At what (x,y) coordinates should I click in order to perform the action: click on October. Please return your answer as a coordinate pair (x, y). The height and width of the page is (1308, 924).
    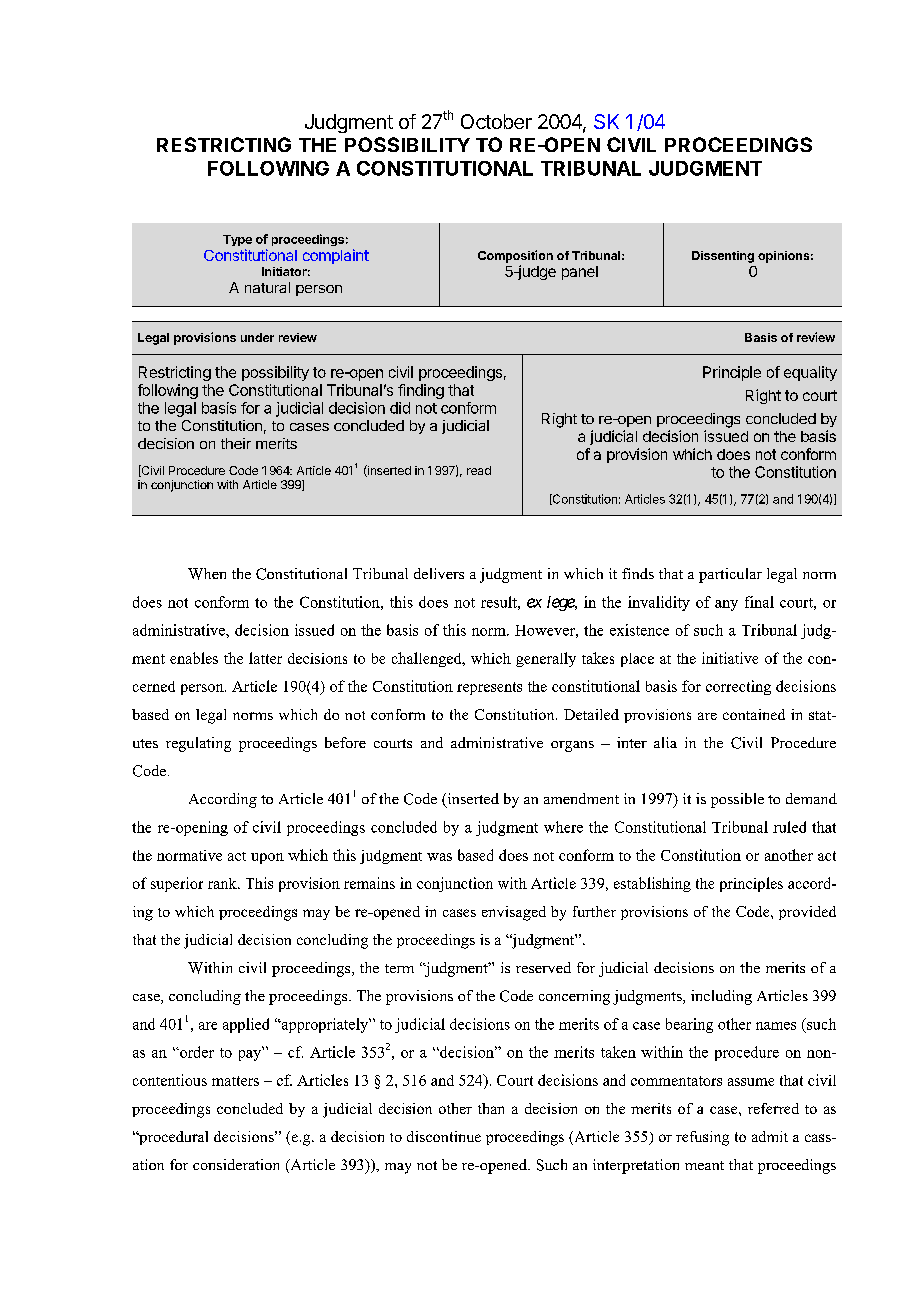
    Looking at the image, I should click on (496, 121).
